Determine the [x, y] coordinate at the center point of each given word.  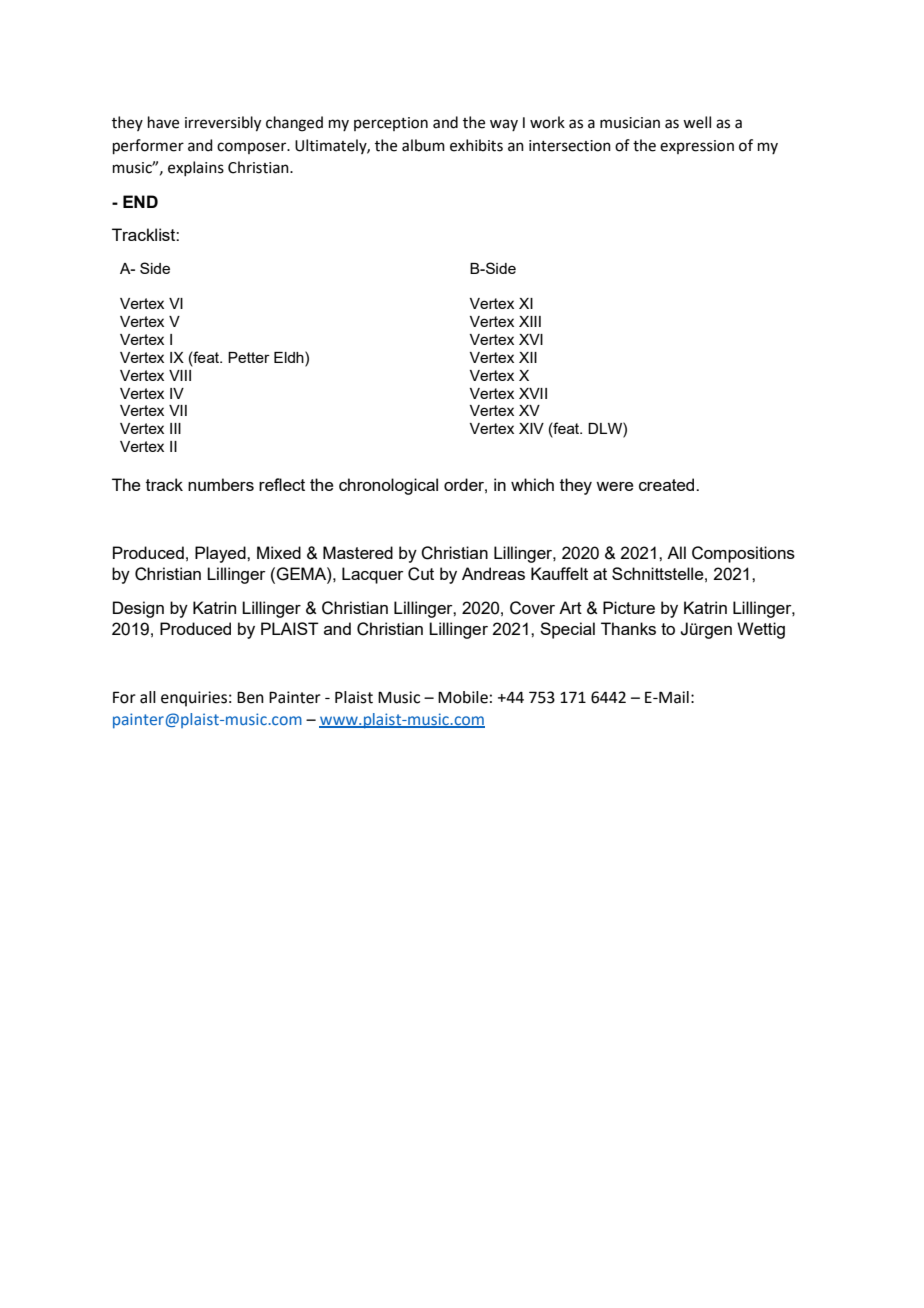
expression [697, 147]
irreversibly [223, 124]
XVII [533, 393]
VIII [180, 375]
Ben [250, 697]
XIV [531, 428]
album [423, 145]
